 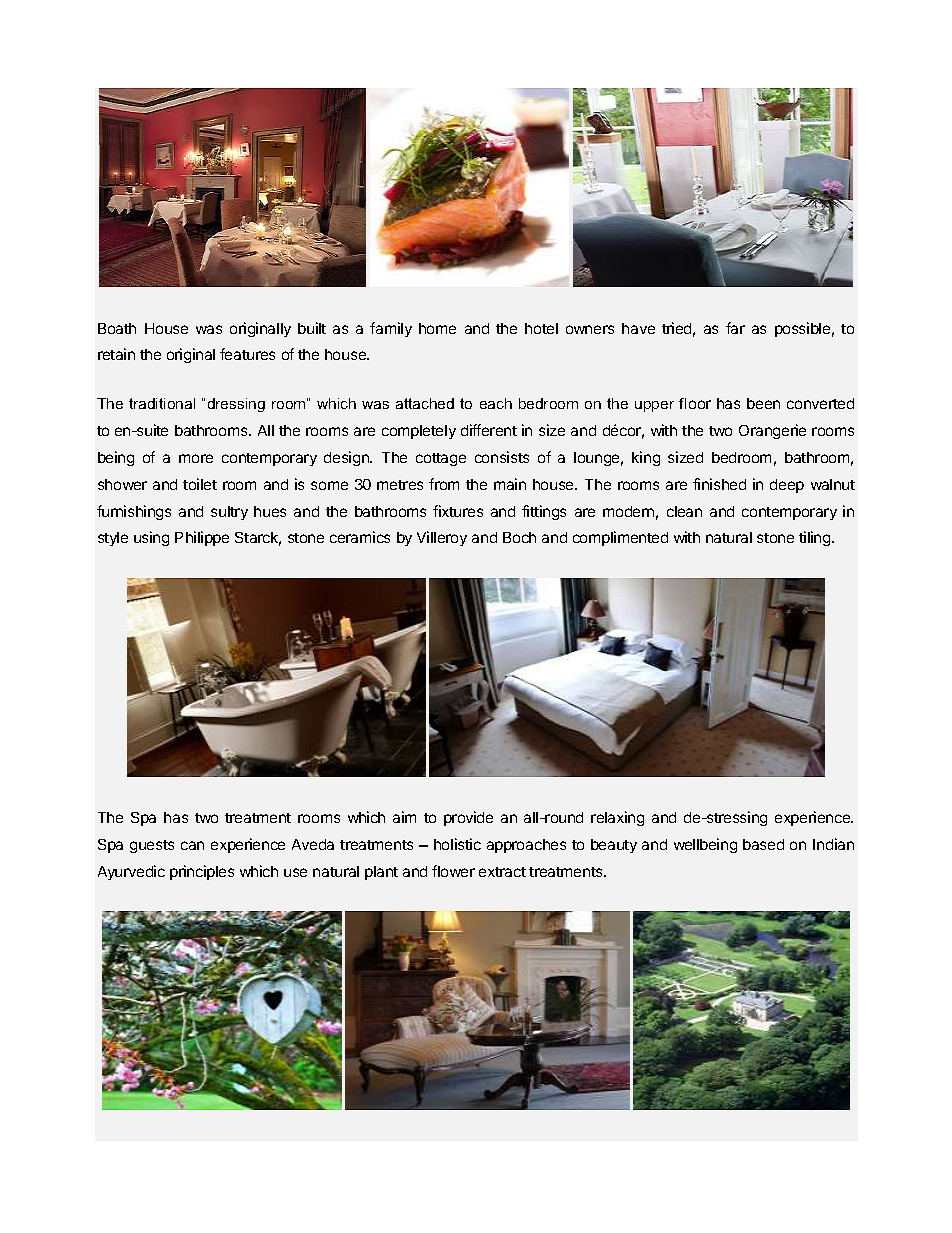 I want to click on toilet, so click(x=200, y=484).
